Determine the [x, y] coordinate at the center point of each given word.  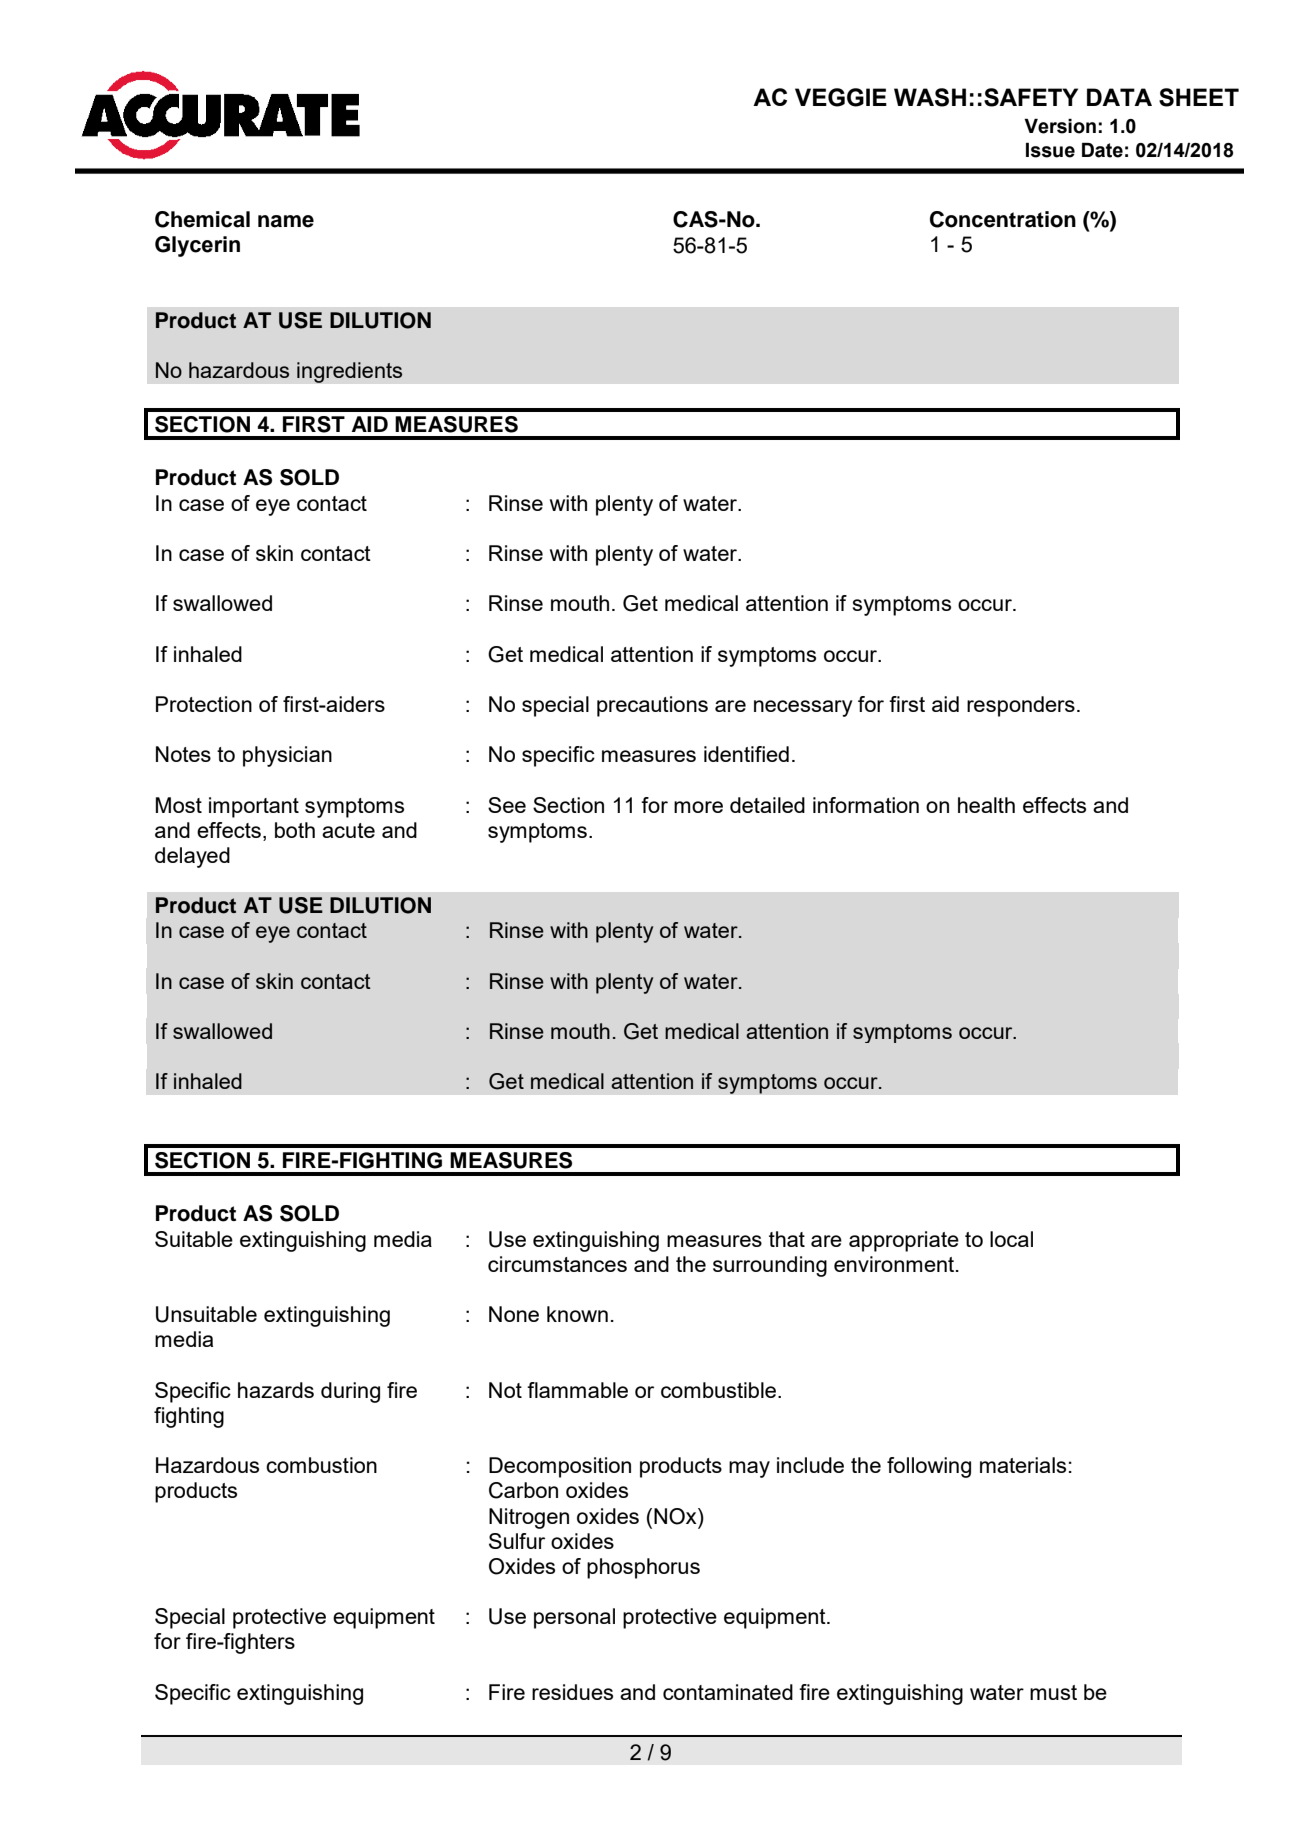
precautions [652, 706]
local [1011, 1239]
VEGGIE [841, 97]
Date [1102, 150]
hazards [276, 1390]
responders [1021, 706]
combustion [321, 1465]
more [698, 807]
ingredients [350, 372]
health [986, 805]
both [295, 830]
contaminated [728, 1692]
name [286, 221]
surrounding [770, 1266]
